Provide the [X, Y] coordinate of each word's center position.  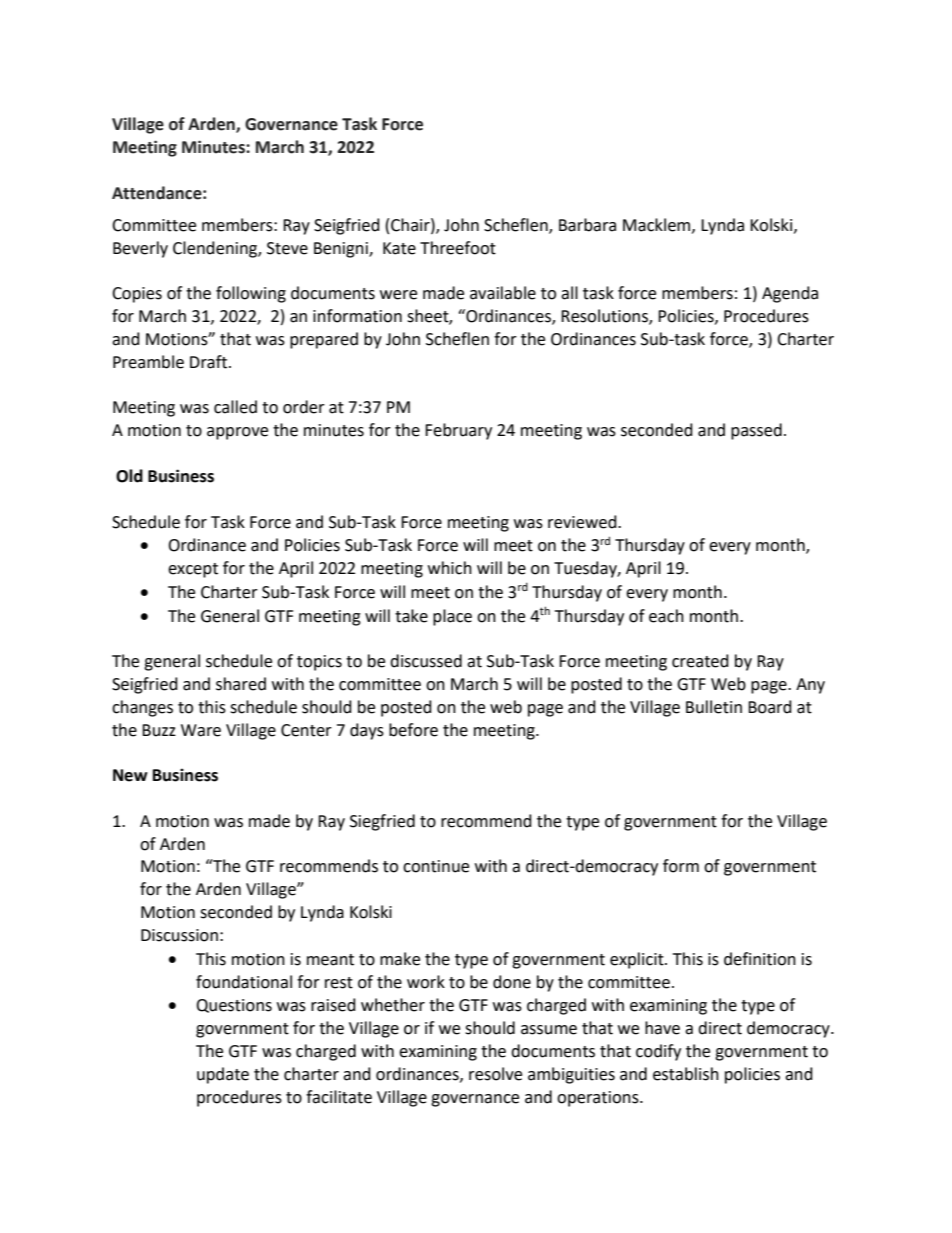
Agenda [790, 294]
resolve [495, 1074]
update [223, 1075]
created [700, 661]
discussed [426, 661]
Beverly [140, 249]
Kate [399, 248]
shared [241, 684]
